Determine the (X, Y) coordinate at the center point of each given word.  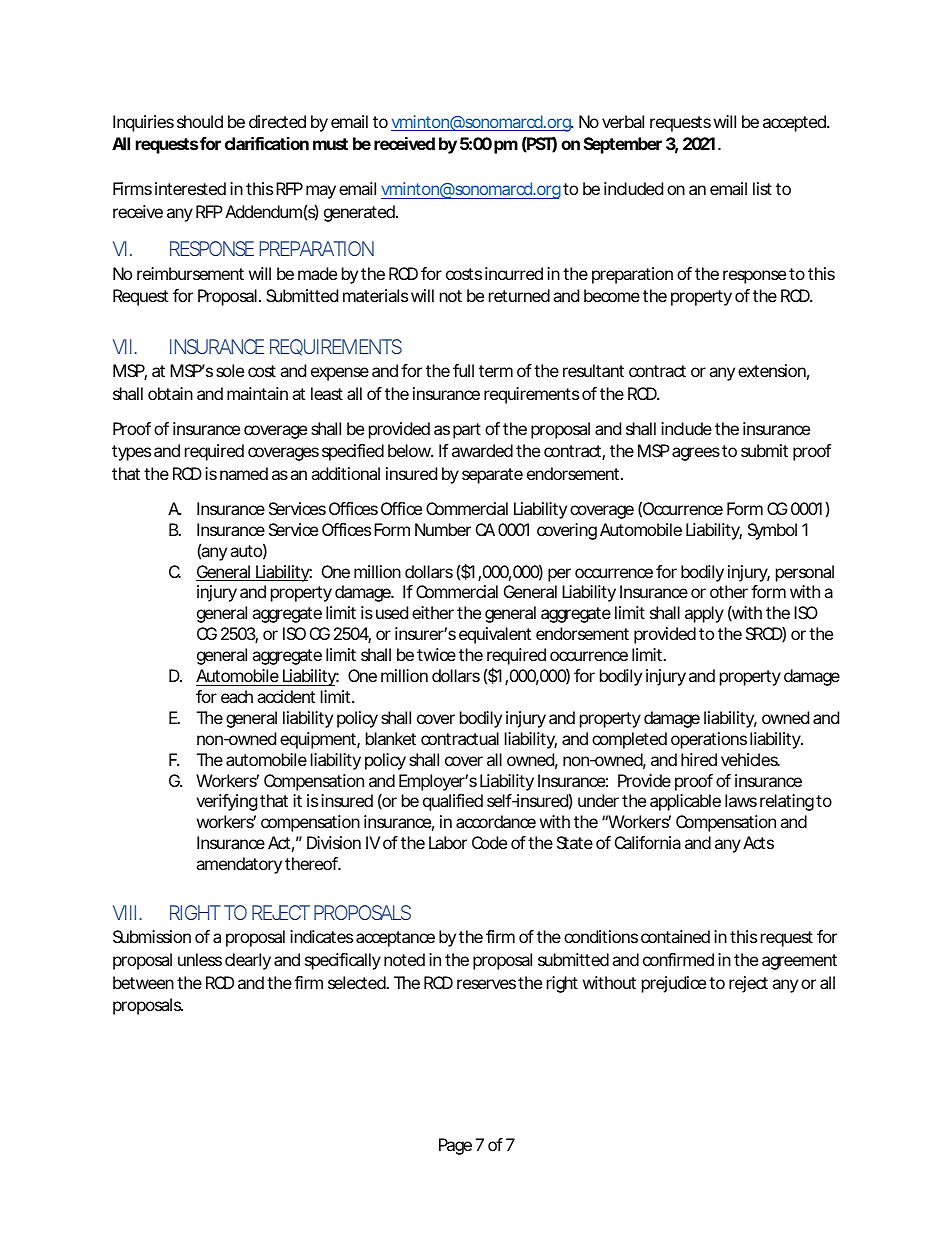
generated (359, 213)
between (143, 982)
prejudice (674, 984)
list (762, 188)
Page (455, 1146)
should (200, 121)
